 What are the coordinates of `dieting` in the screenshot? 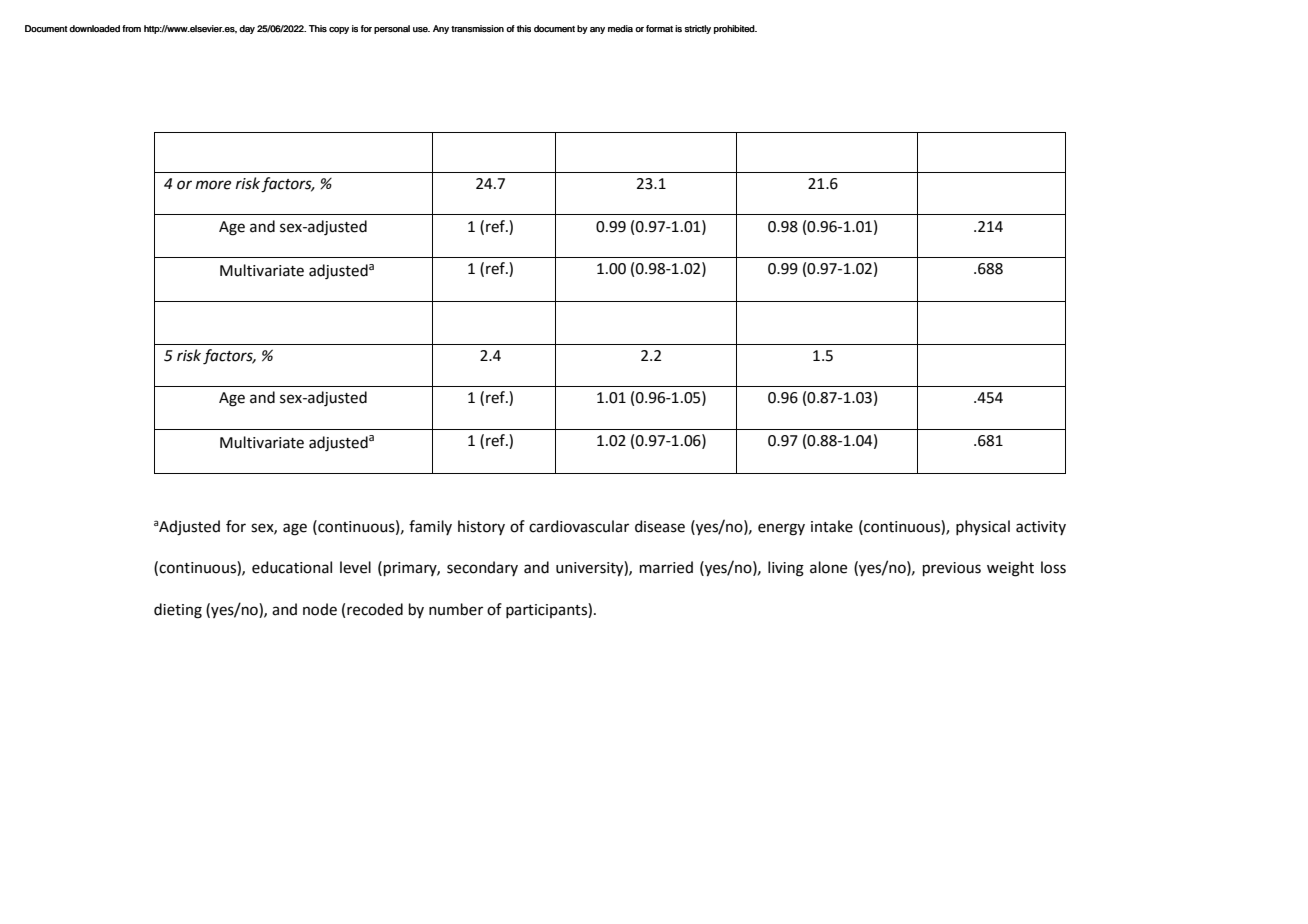 It's located at (178, 611).
